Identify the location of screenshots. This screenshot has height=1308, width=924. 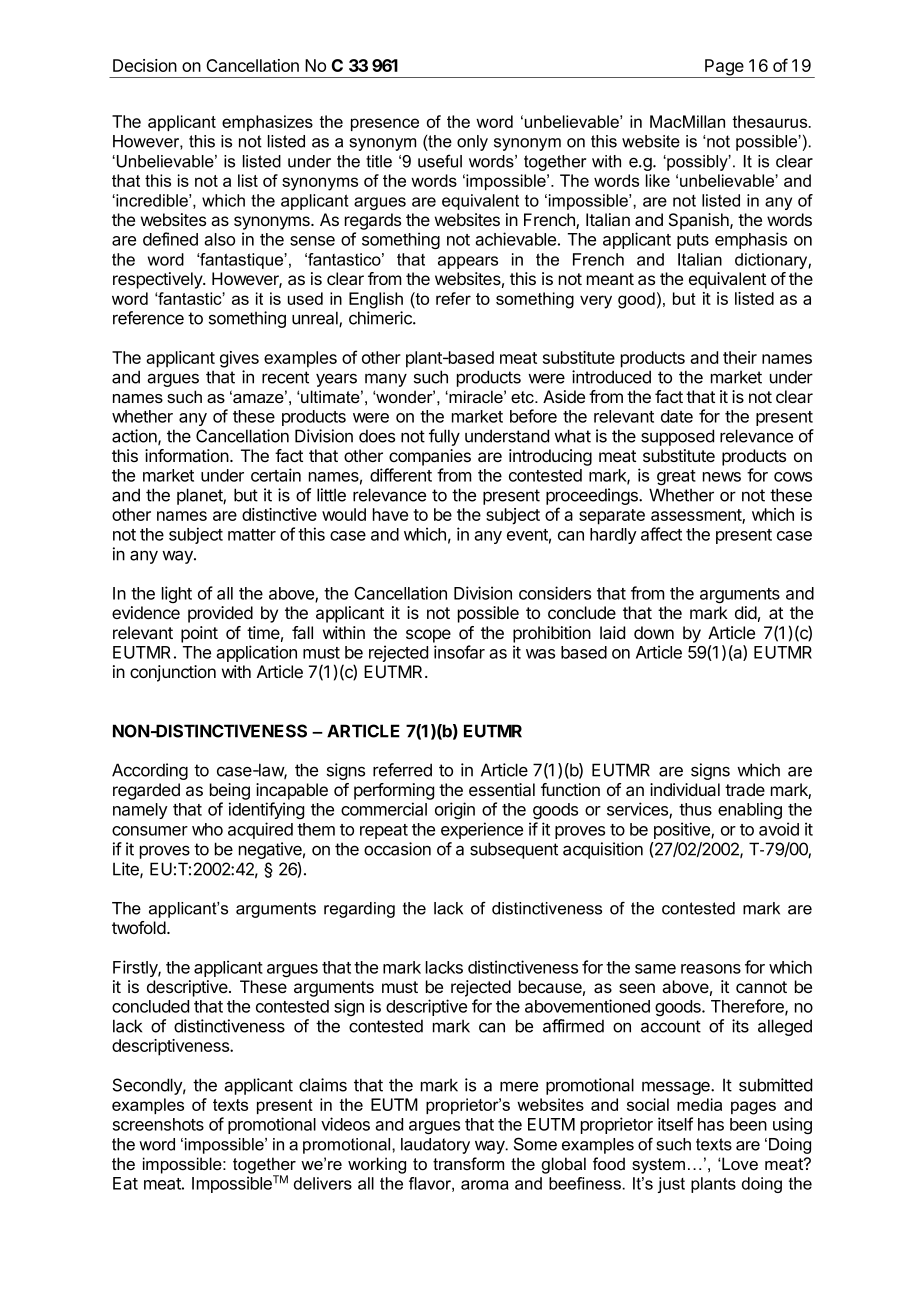
(158, 1124).
